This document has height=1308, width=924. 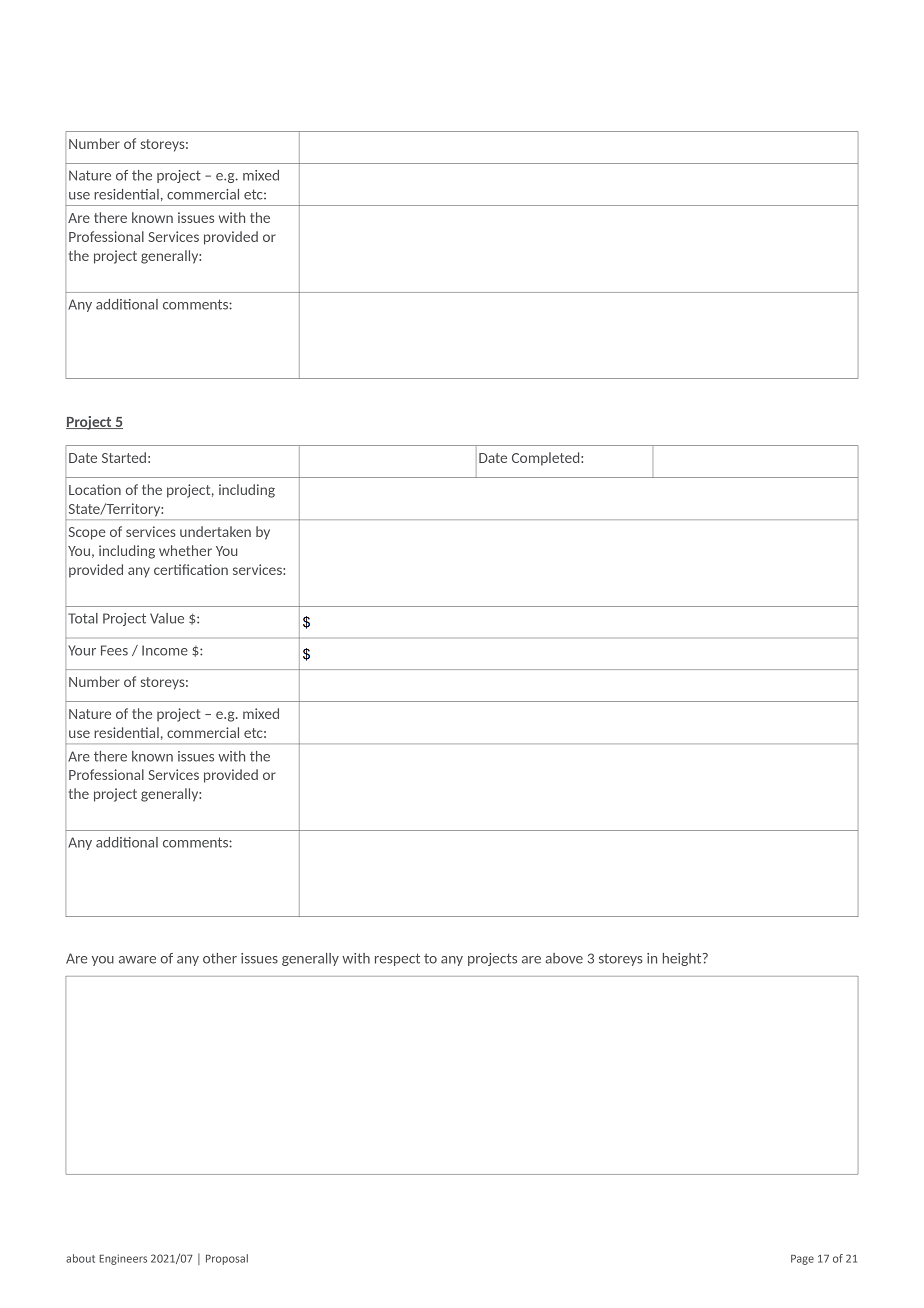 What do you see at coordinates (191, 569) in the document?
I see `certification` at bounding box center [191, 569].
